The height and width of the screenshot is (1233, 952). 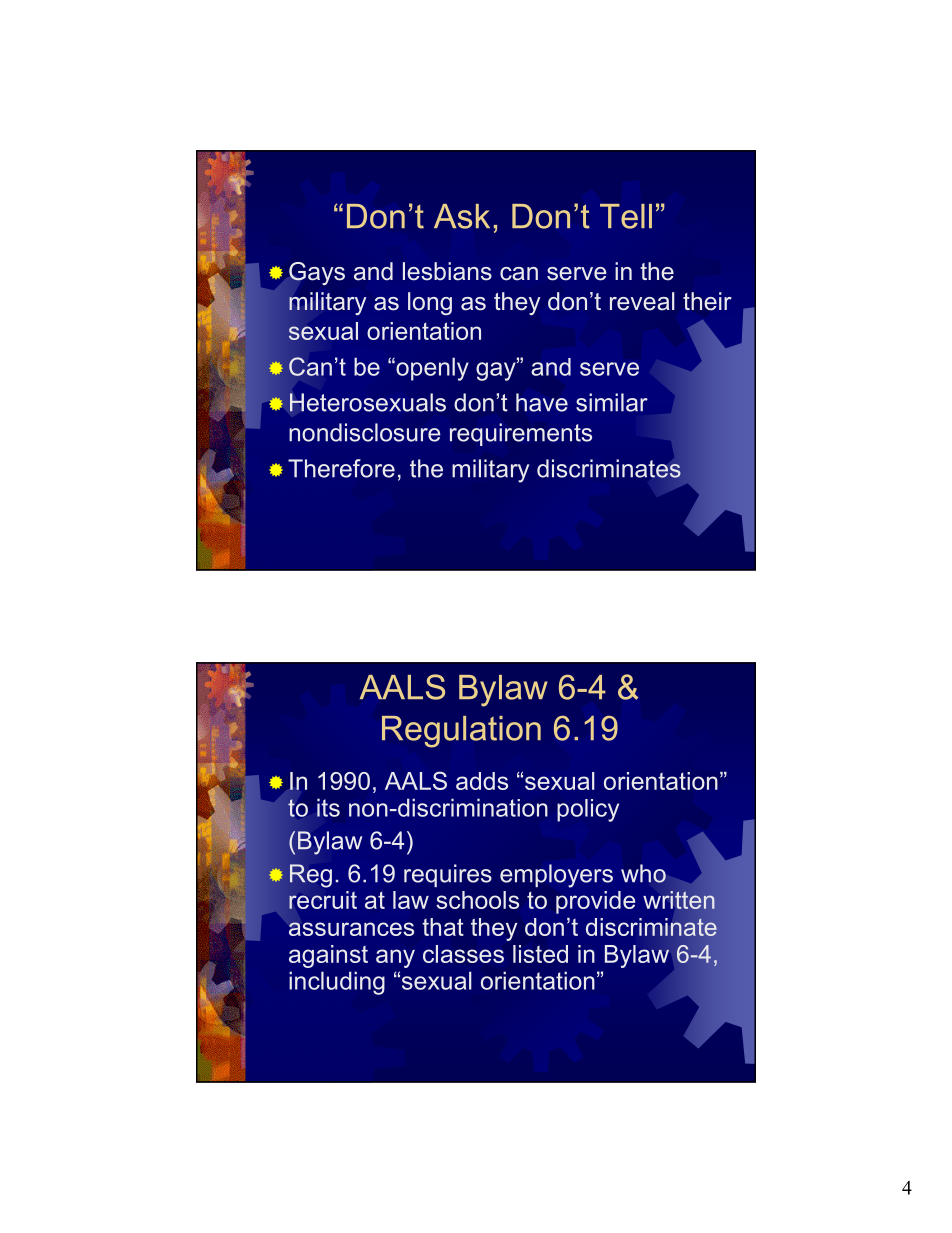 What do you see at coordinates (626, 216) in the screenshot?
I see `Tell` at bounding box center [626, 216].
